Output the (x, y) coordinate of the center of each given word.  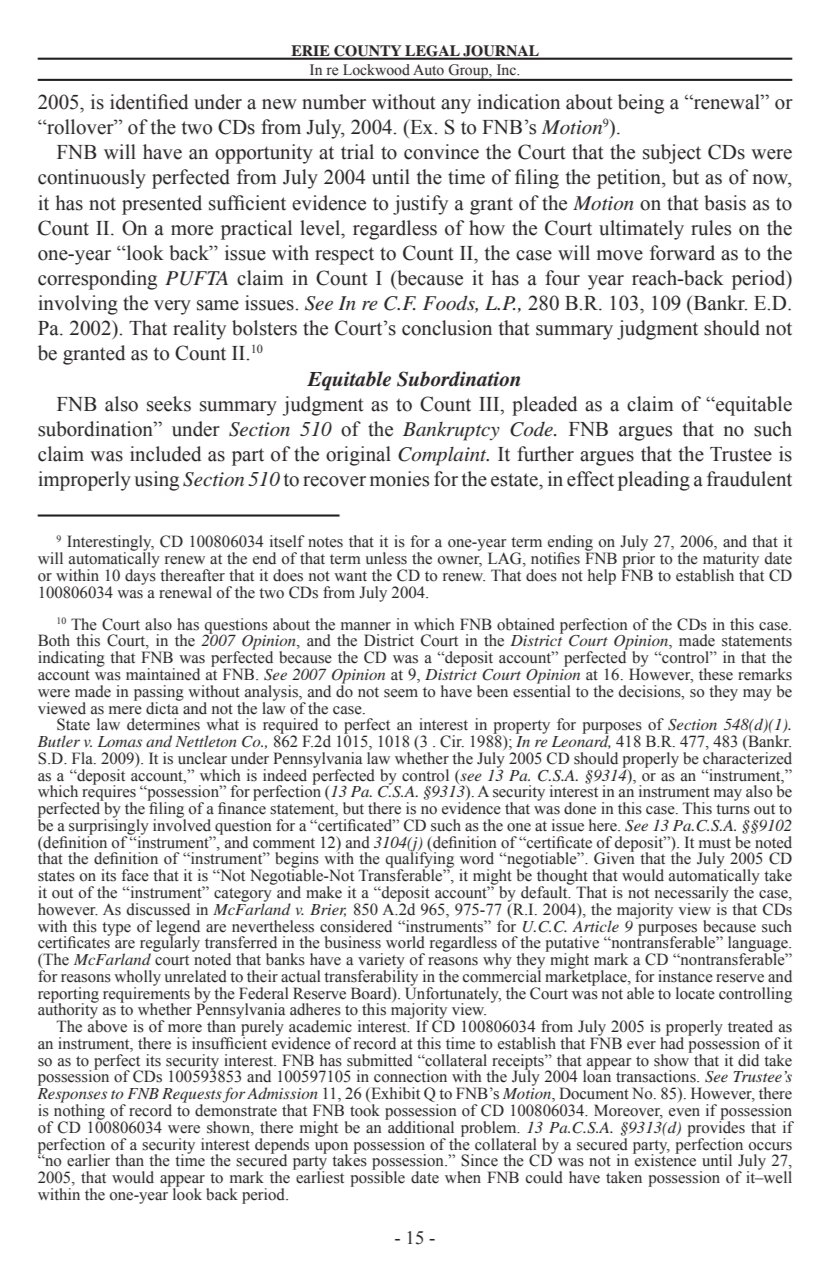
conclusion (447, 328)
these (716, 674)
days (140, 576)
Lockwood (376, 69)
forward (682, 253)
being (641, 104)
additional (420, 1126)
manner (366, 626)
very (172, 307)
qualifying (420, 860)
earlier (88, 1160)
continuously (92, 179)
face (135, 875)
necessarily (692, 895)
